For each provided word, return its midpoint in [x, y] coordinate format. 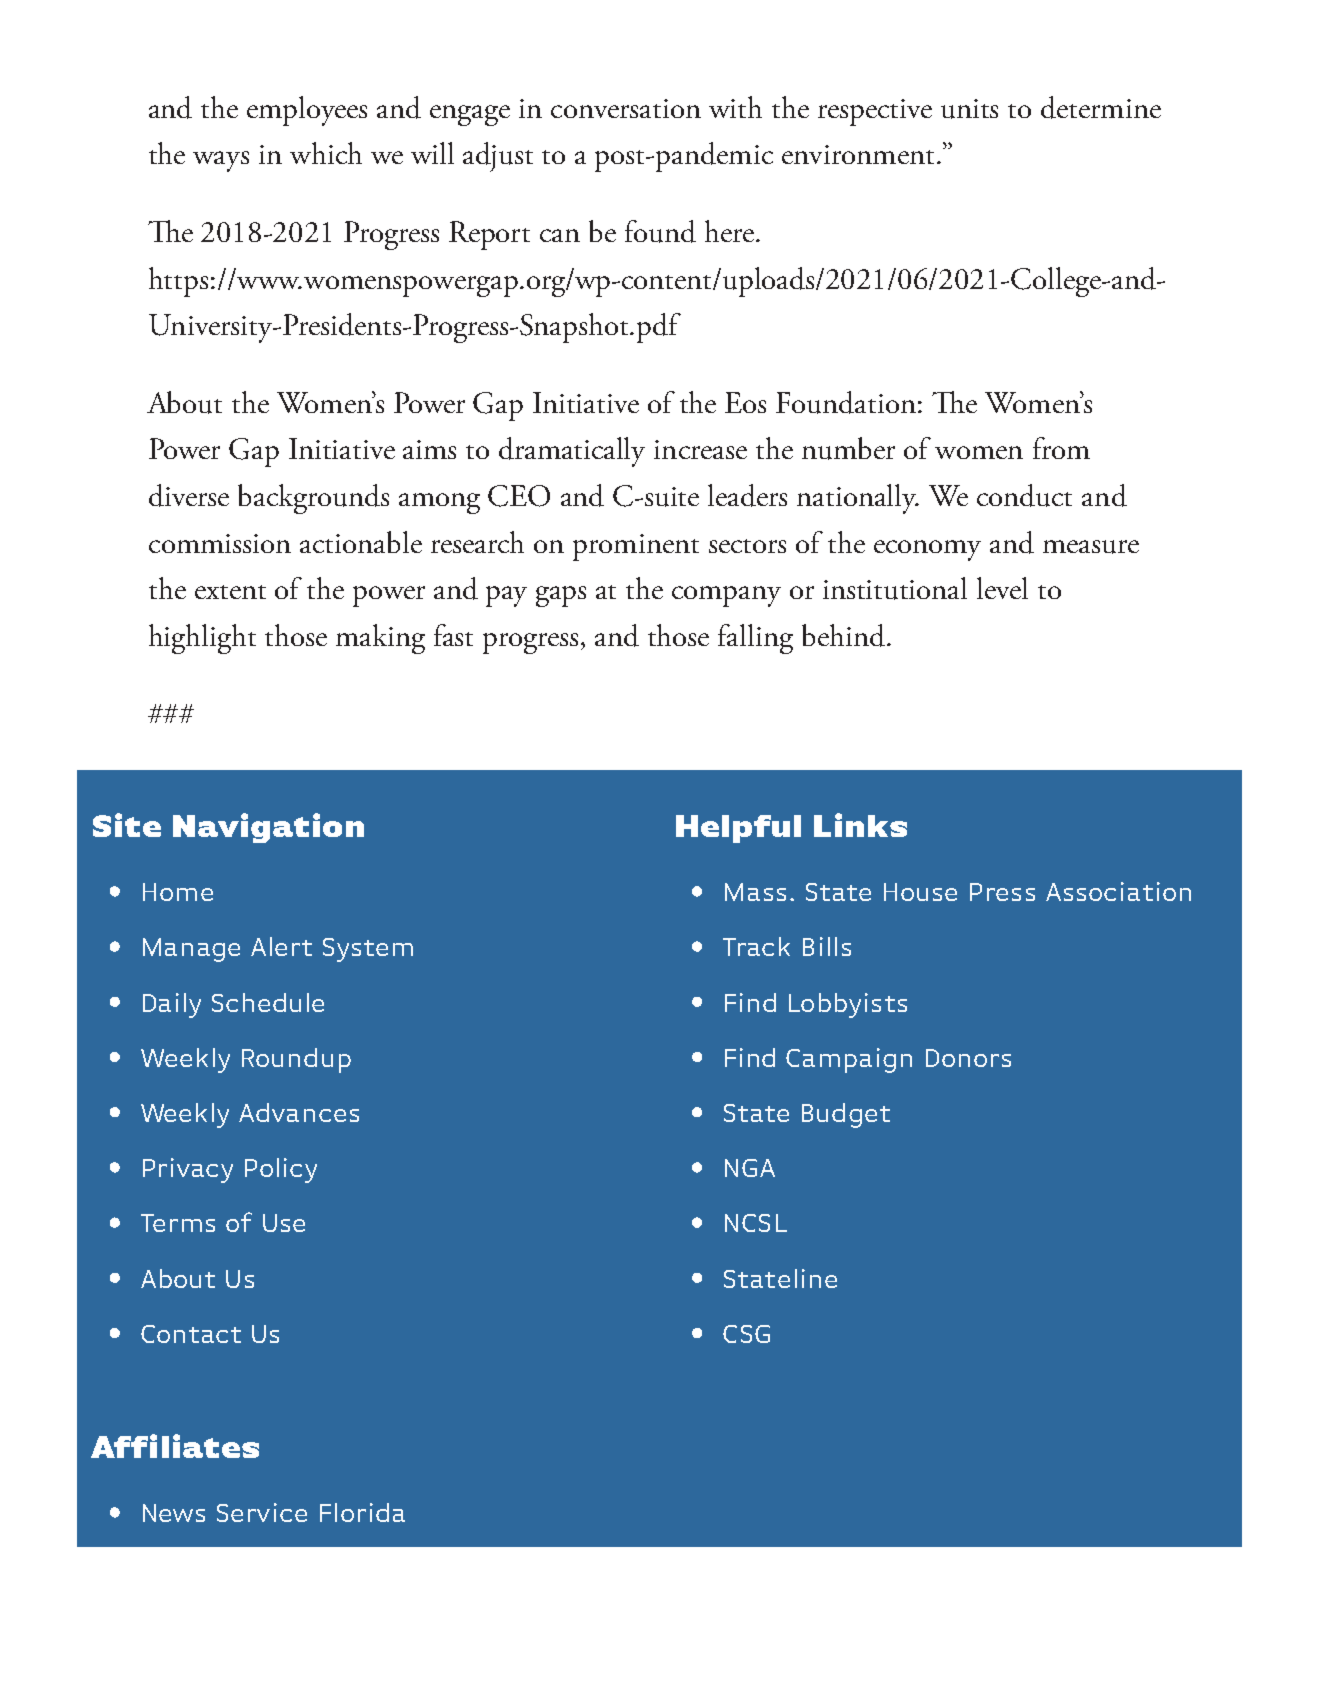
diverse [189, 495]
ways [221, 161]
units [969, 109]
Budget [846, 1115]
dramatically [572, 452]
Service [262, 1512]
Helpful [738, 829]
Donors [968, 1058]
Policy [281, 1170]
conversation [626, 108]
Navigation [268, 828]
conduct [1024, 495]
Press [1002, 892]
